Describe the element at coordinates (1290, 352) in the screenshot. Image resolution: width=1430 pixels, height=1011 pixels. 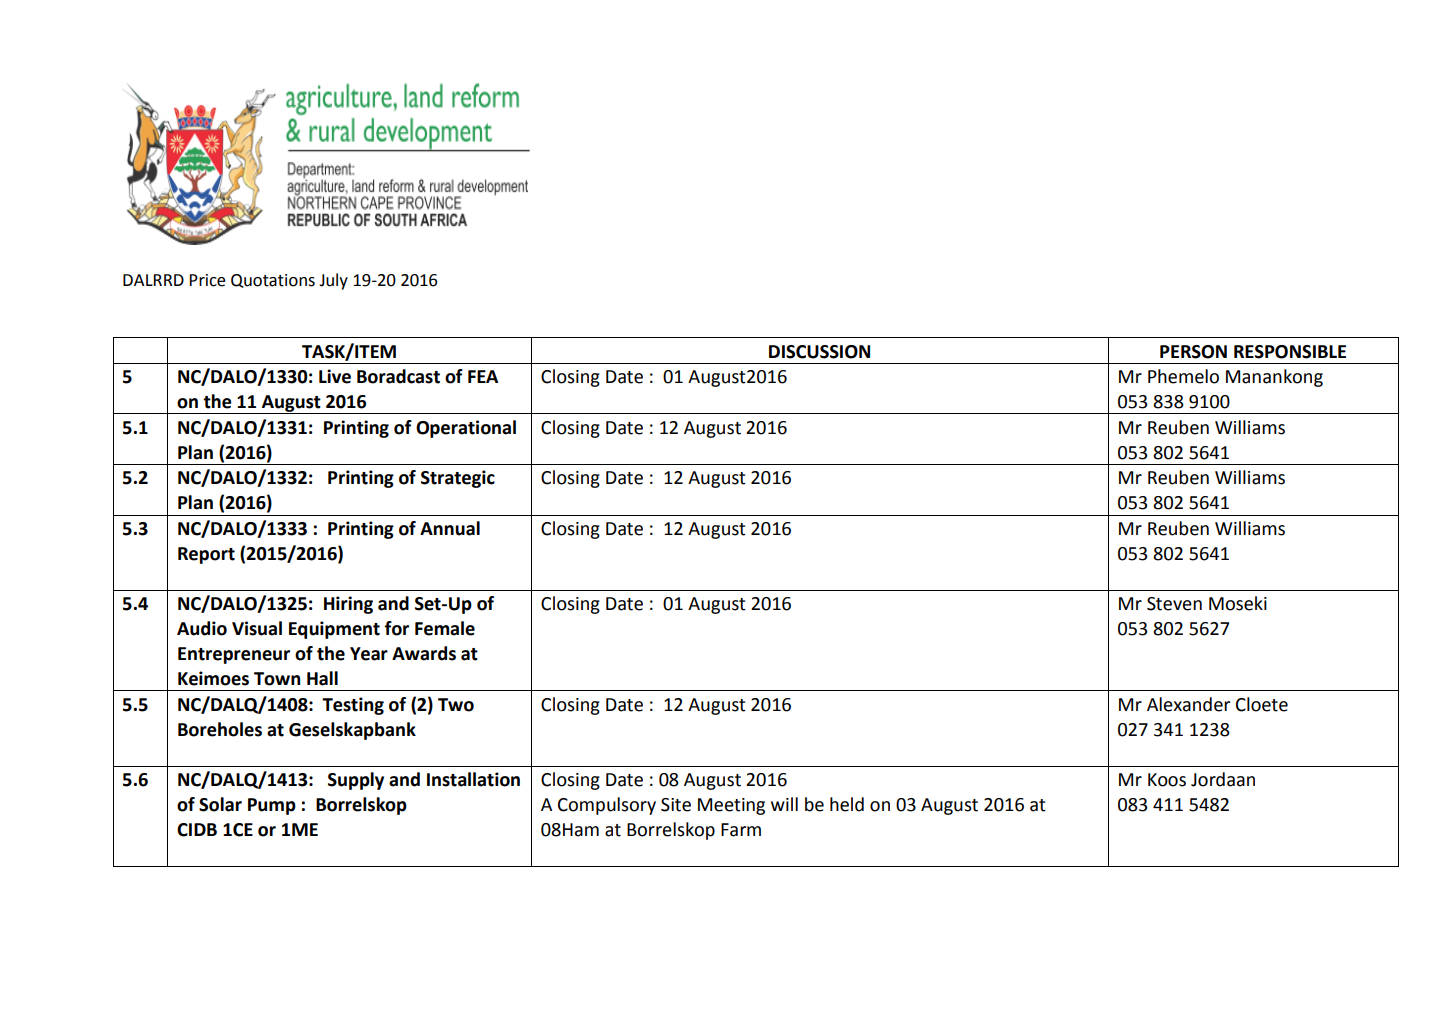
I see `RESPONSIBLE` at that location.
